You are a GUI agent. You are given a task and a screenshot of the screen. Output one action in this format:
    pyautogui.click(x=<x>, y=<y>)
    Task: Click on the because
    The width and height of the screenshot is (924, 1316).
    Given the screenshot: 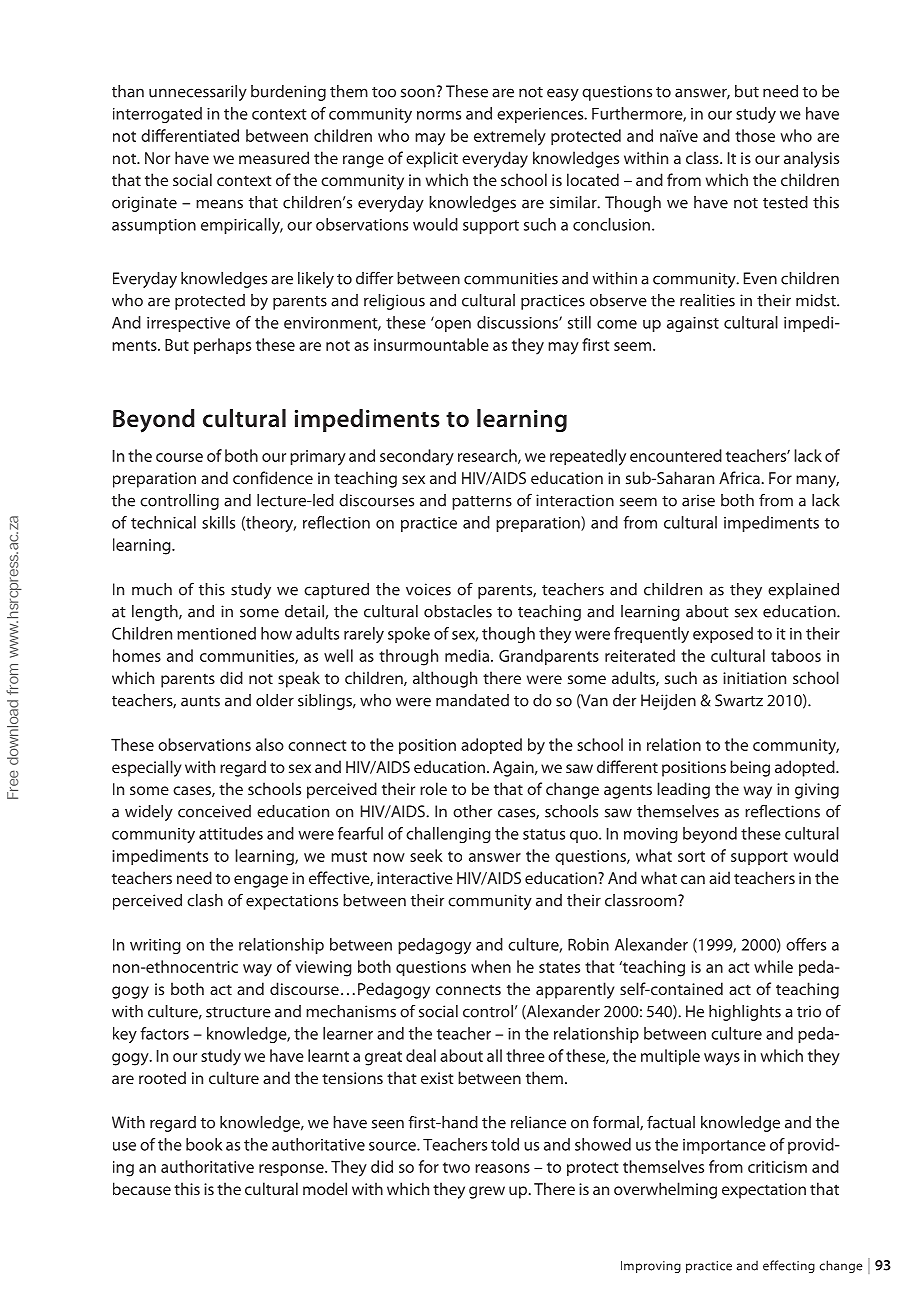 What is the action you would take?
    pyautogui.click(x=142, y=1188)
